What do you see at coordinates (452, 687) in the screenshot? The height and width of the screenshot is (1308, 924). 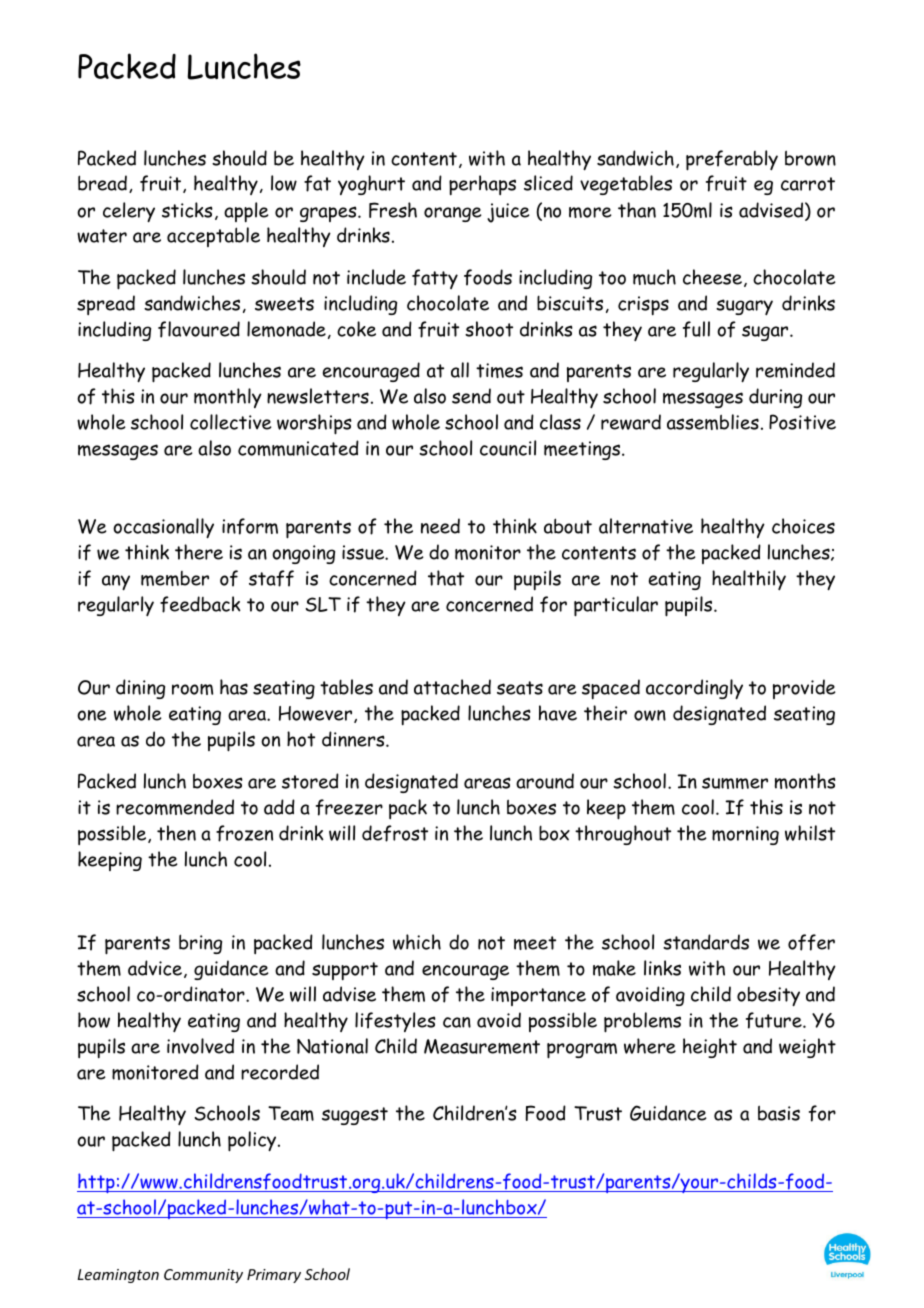 I see `attached` at bounding box center [452, 687].
